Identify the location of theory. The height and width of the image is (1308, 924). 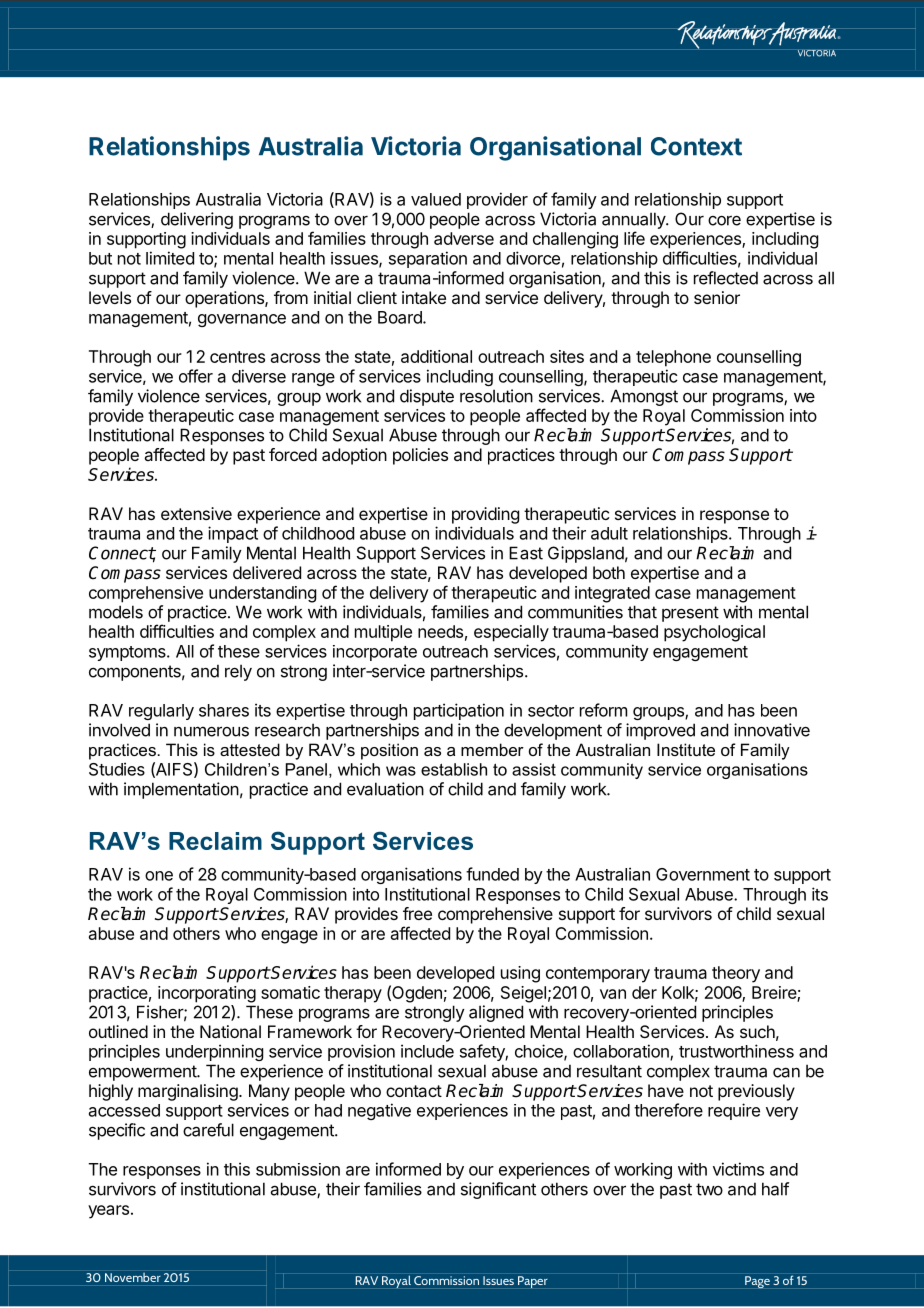
(736, 974).
